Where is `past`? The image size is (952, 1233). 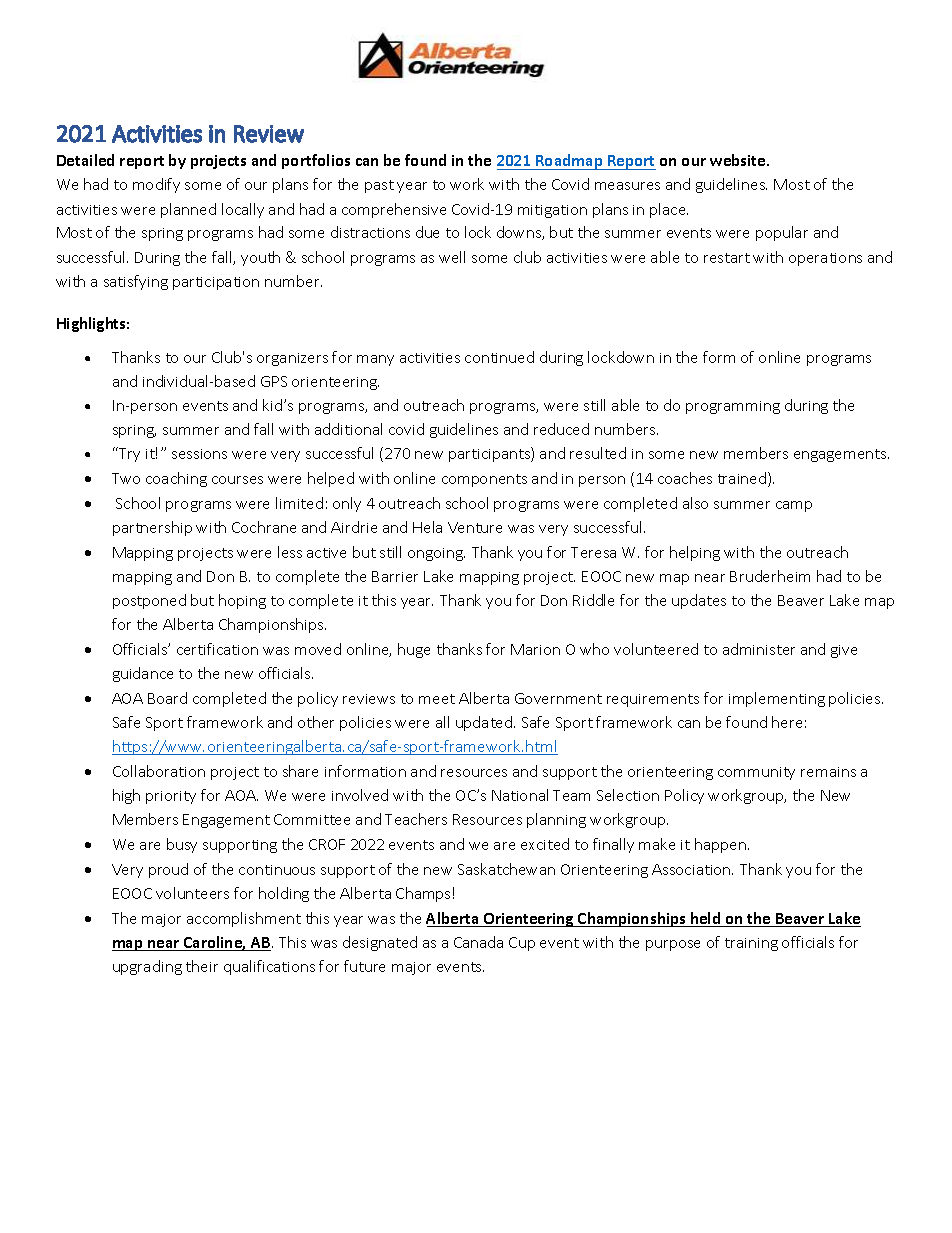 past is located at coordinates (379, 186).
